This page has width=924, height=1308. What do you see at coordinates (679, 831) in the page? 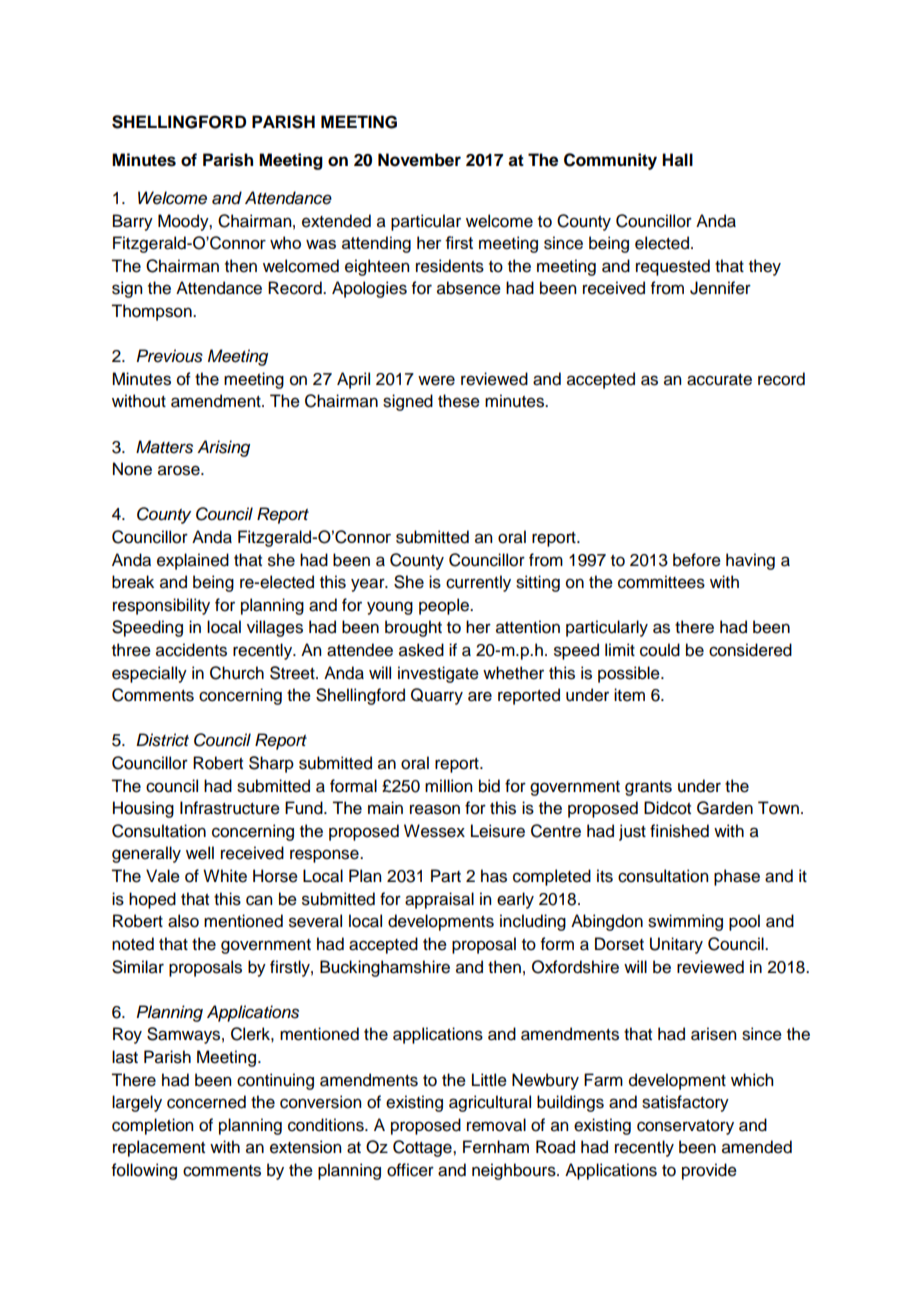
I see `finished` at bounding box center [679, 831].
